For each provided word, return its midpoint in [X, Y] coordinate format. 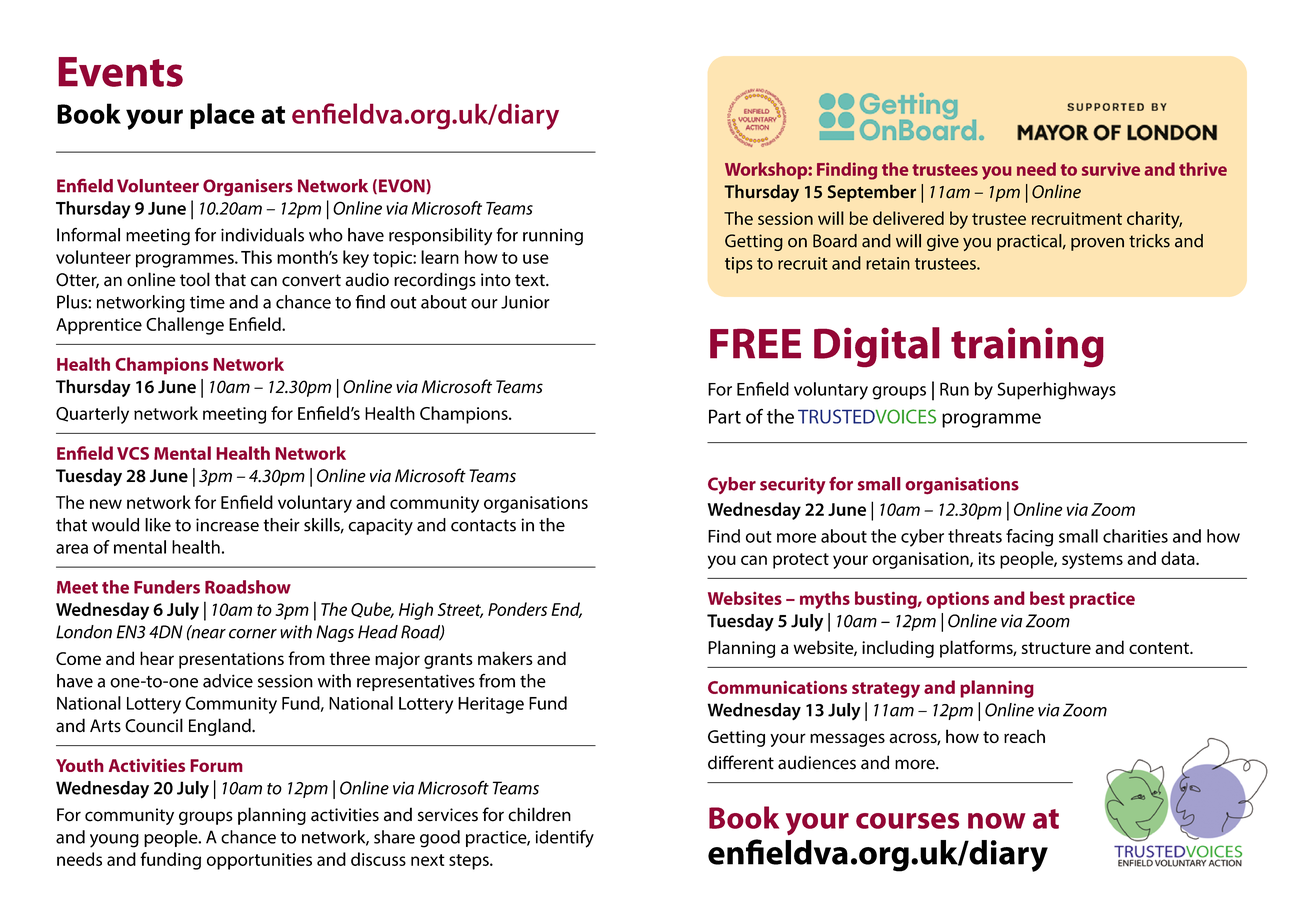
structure [1056, 648]
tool [195, 279]
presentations [231, 660]
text [531, 280]
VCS [133, 453]
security [792, 485]
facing [1029, 538]
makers [505, 658]
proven [1097, 244]
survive [1111, 169]
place [222, 116]
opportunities [259, 861]
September [872, 193]
